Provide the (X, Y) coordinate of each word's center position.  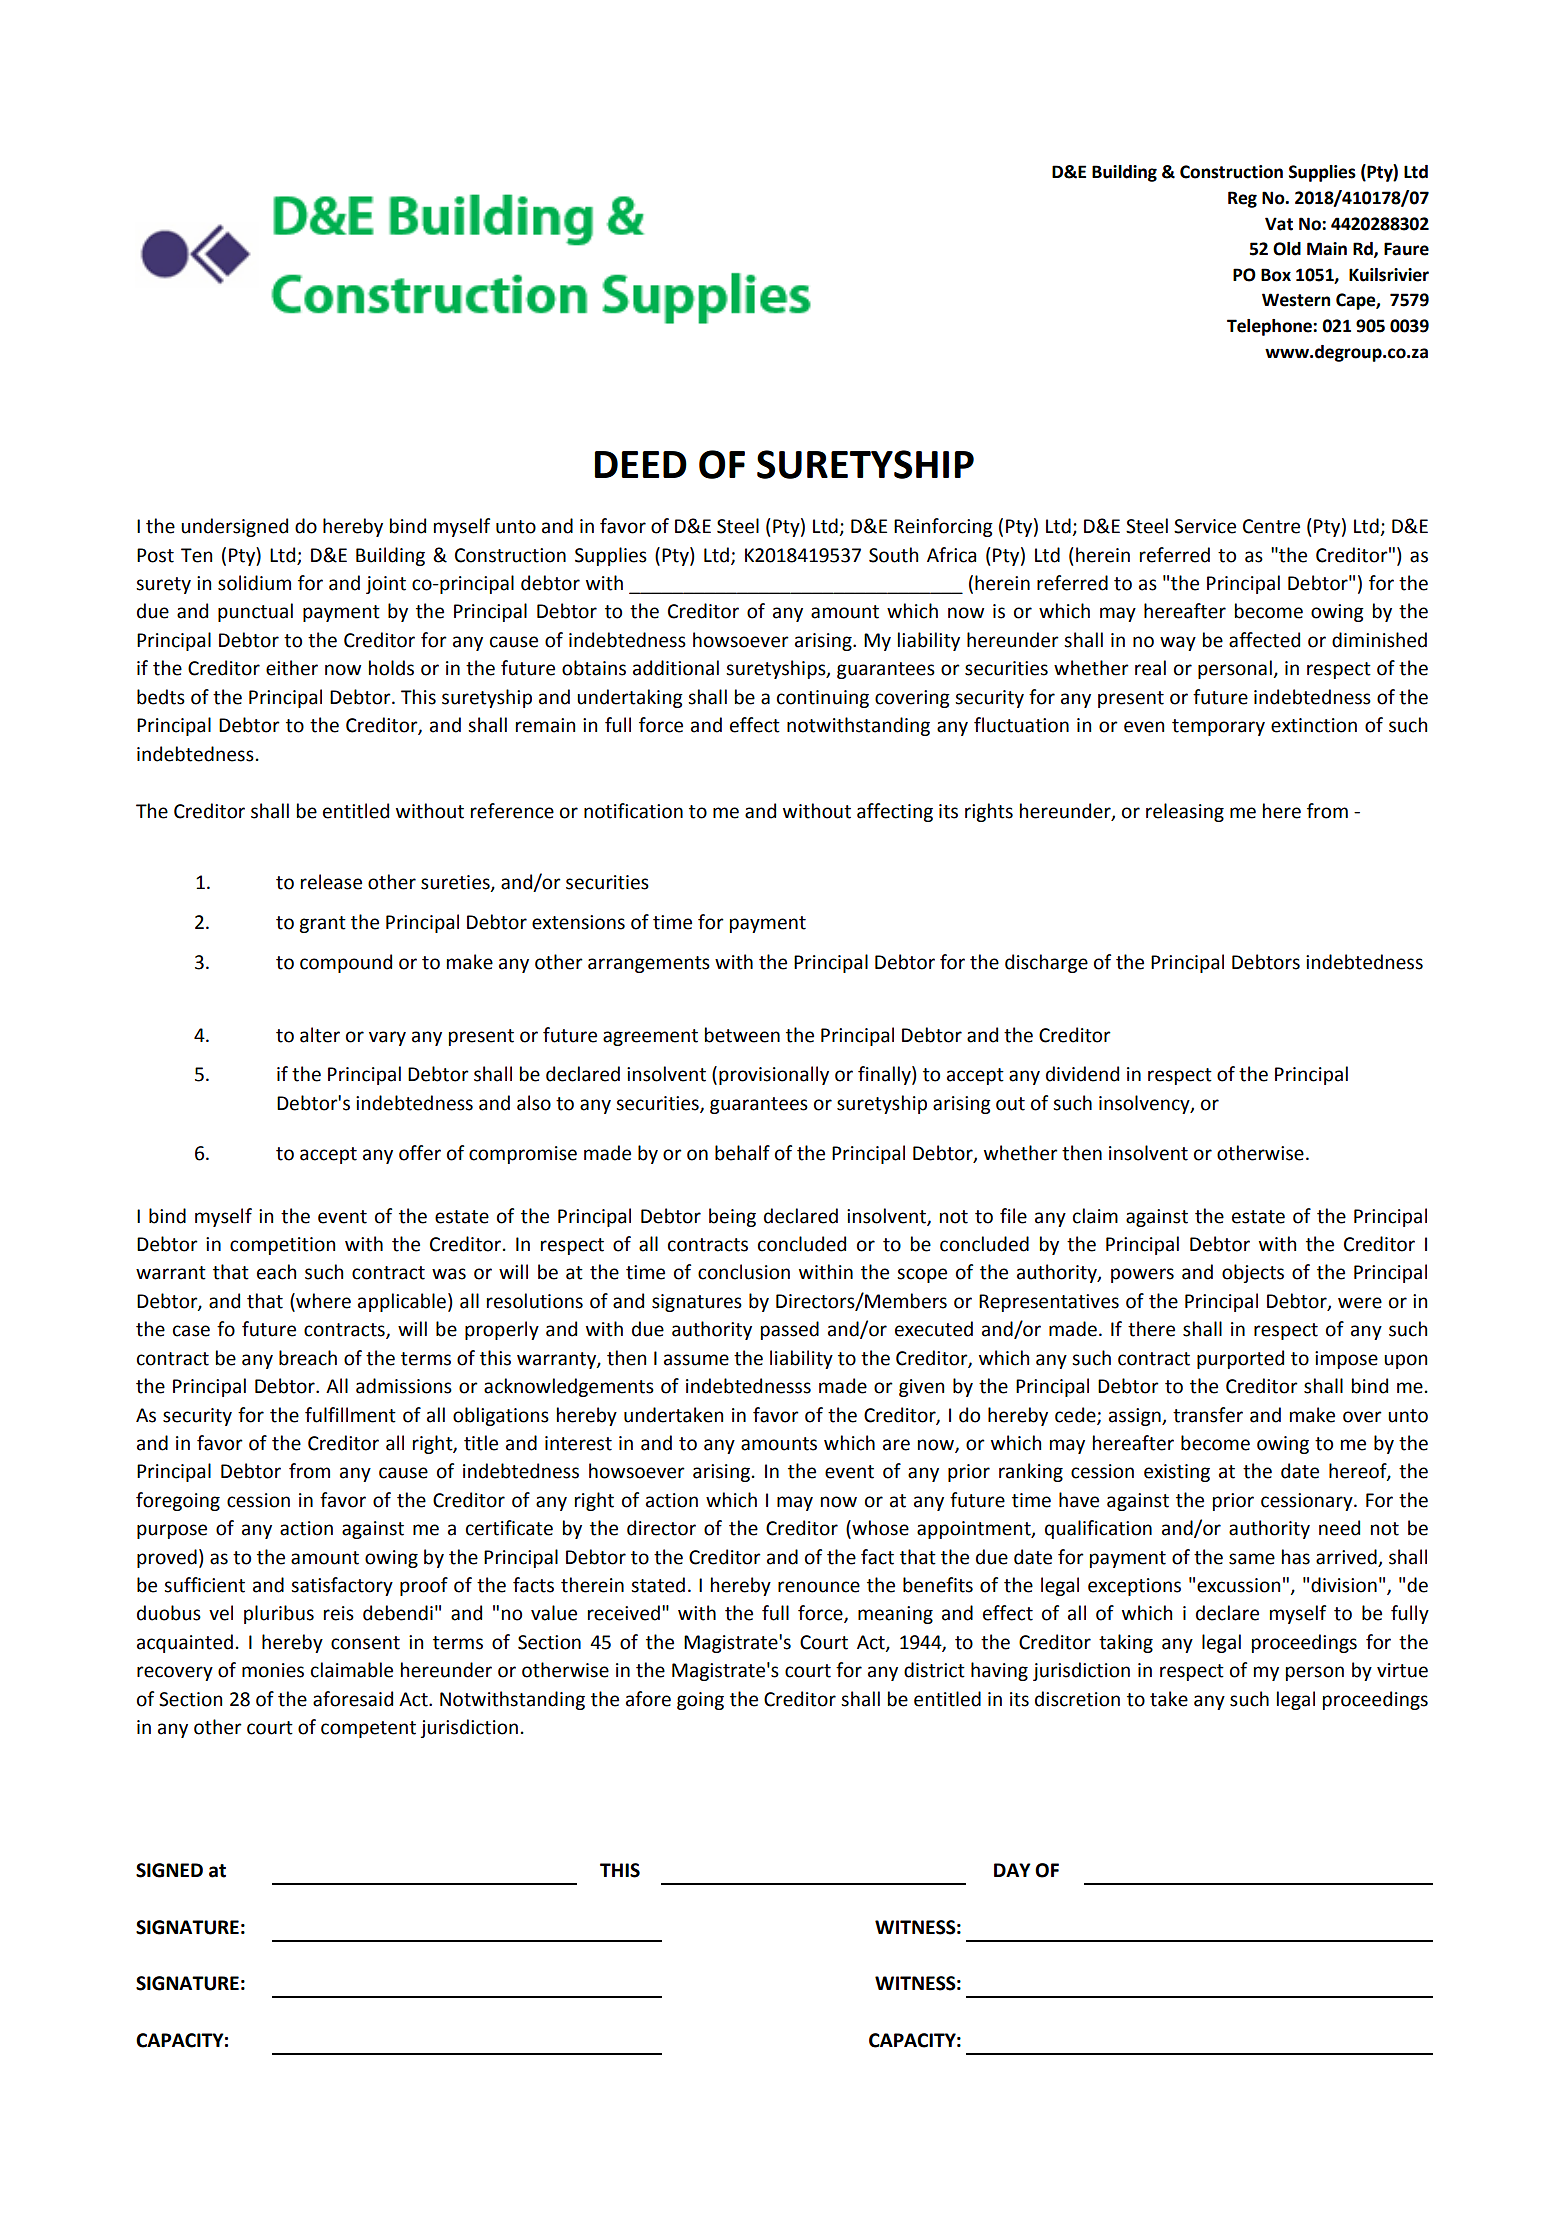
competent (368, 1729)
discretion (1077, 1699)
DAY (1012, 1870)
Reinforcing (943, 527)
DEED (641, 464)
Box (1276, 275)
